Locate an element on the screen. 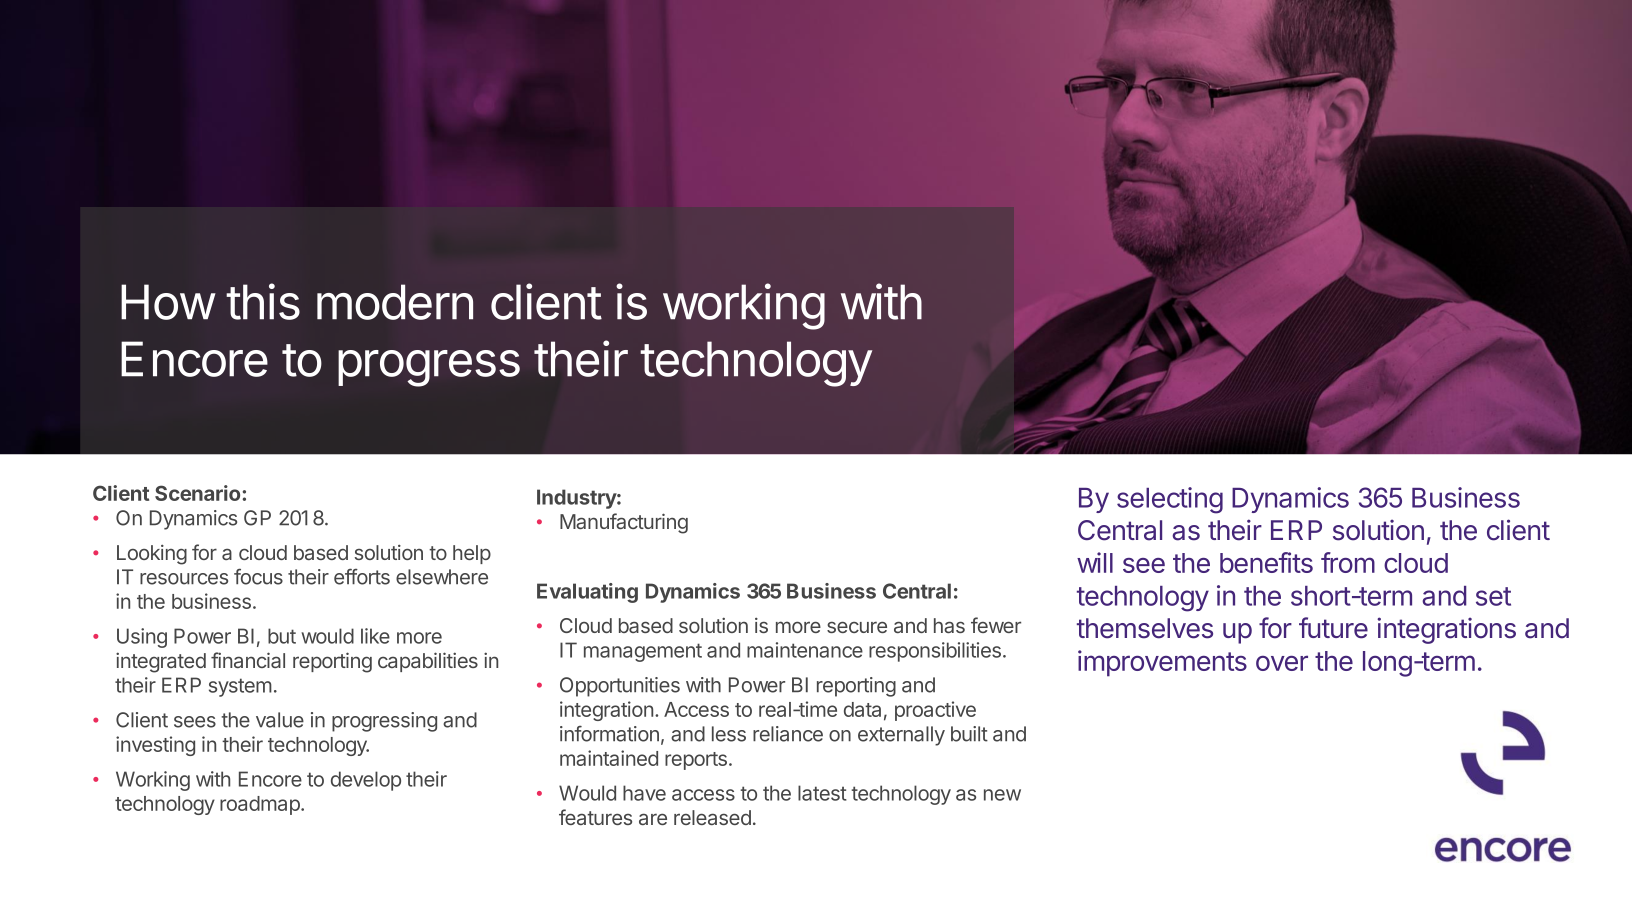 This screenshot has width=1632, height=918. will is located at coordinates (1095, 562).
